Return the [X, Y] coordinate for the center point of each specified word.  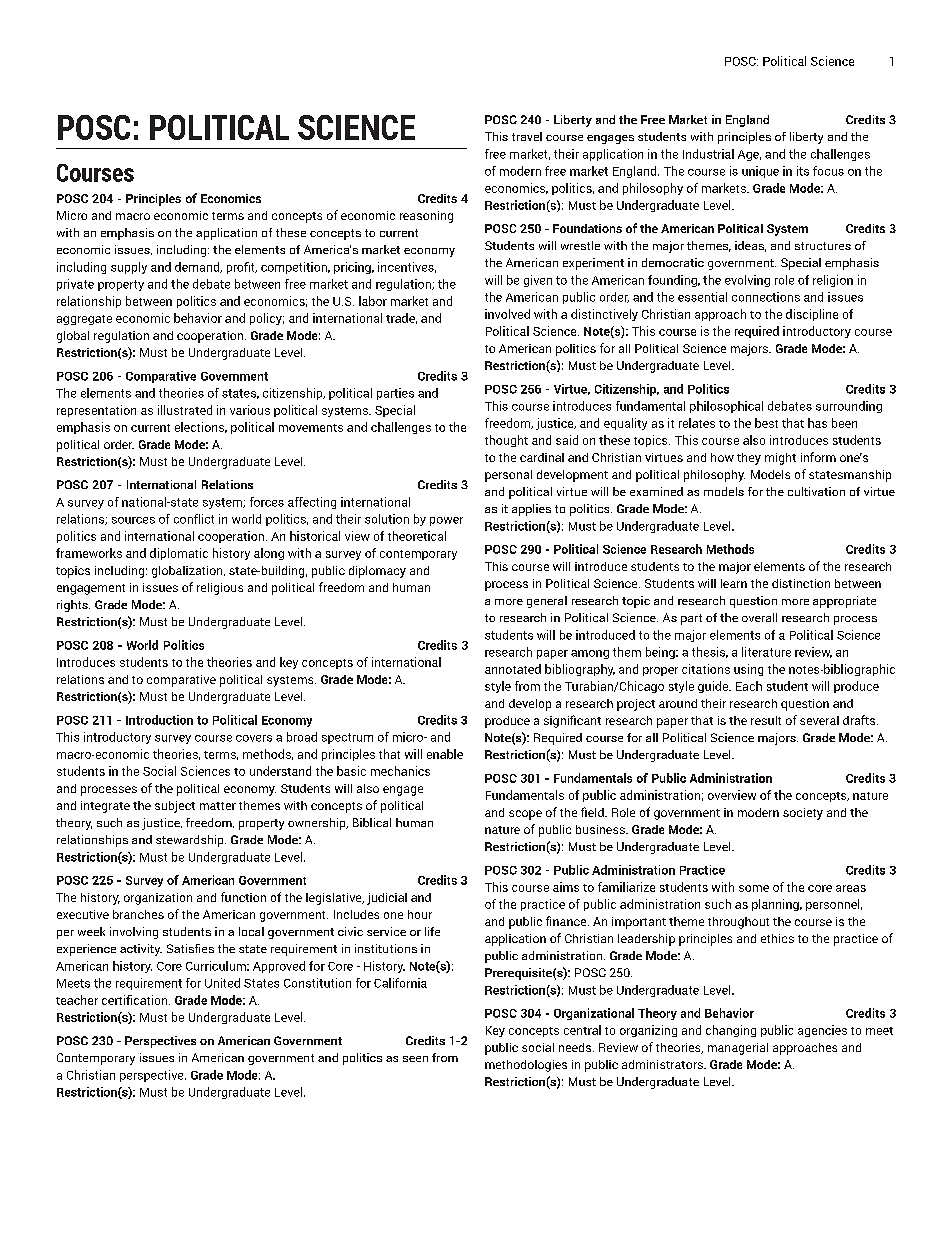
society [803, 814]
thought [506, 441]
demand [198, 267]
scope [525, 815]
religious [220, 589]
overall [759, 617]
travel [527, 136]
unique [760, 172]
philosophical [726, 407]
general [547, 602]
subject [175, 807]
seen [415, 1059]
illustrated [185, 410]
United [222, 983]
